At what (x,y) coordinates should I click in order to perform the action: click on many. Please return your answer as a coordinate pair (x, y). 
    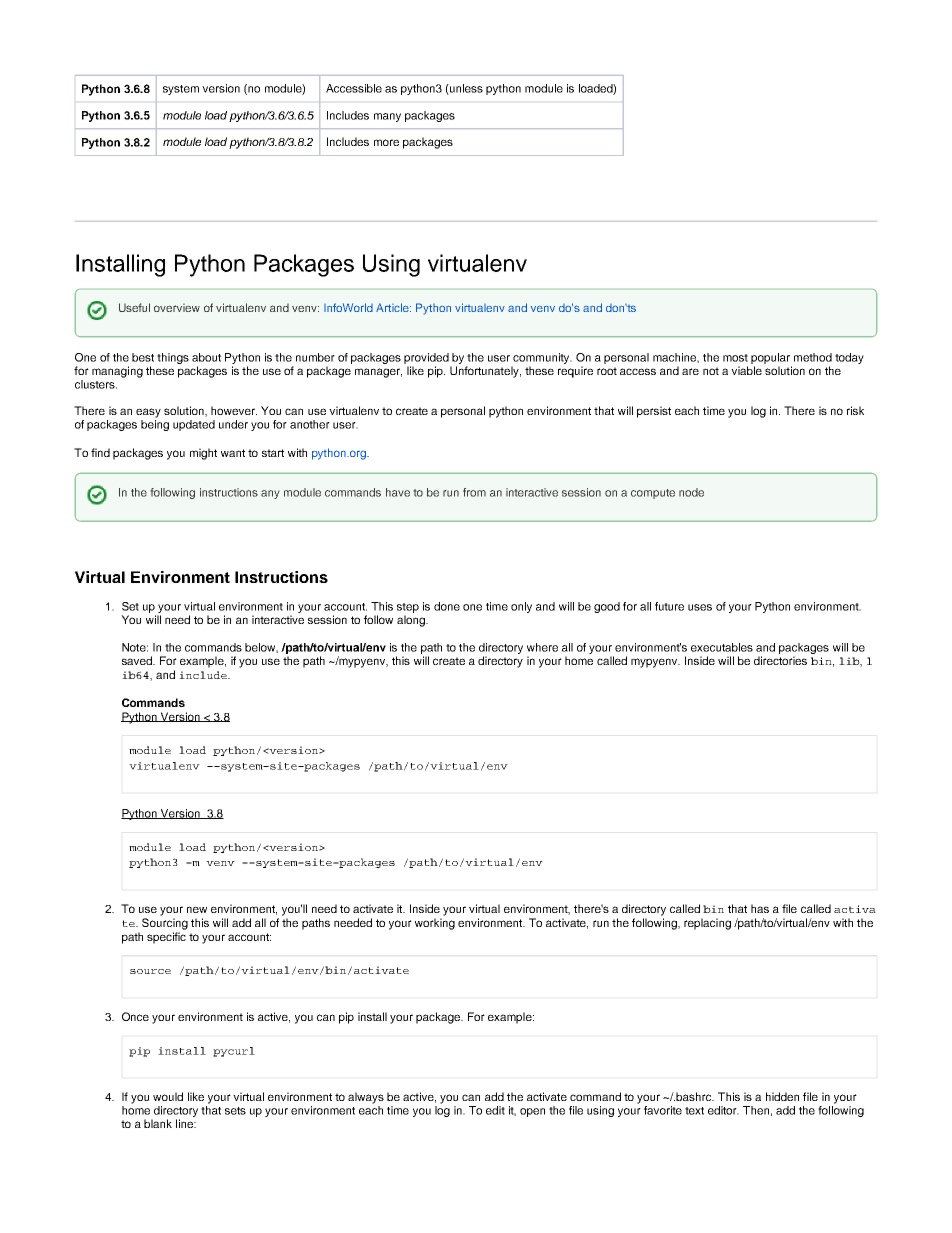
    Looking at the image, I should click on (387, 117).
